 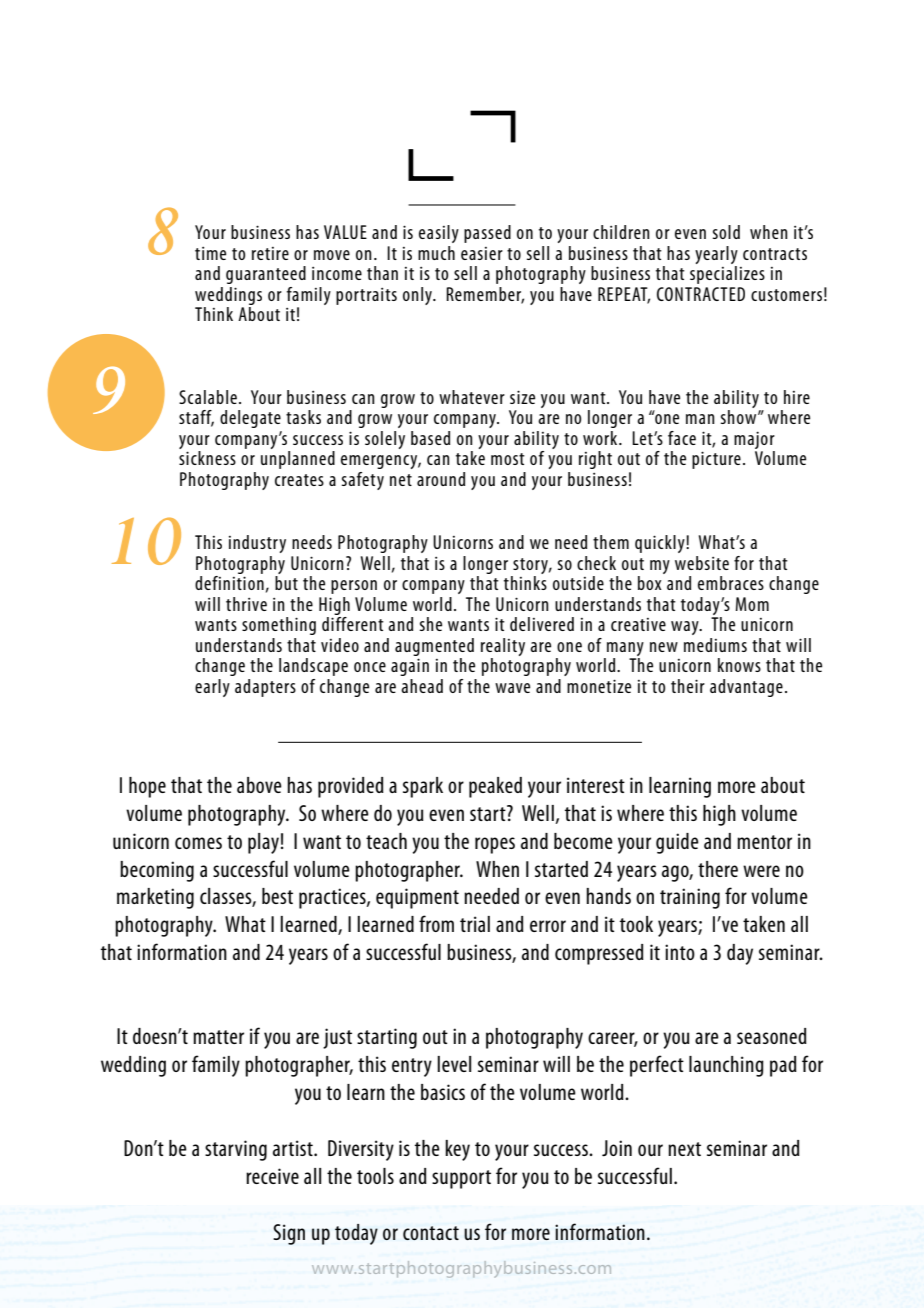 What do you see at coordinates (731, 583) in the screenshot?
I see `embraces` at bounding box center [731, 583].
